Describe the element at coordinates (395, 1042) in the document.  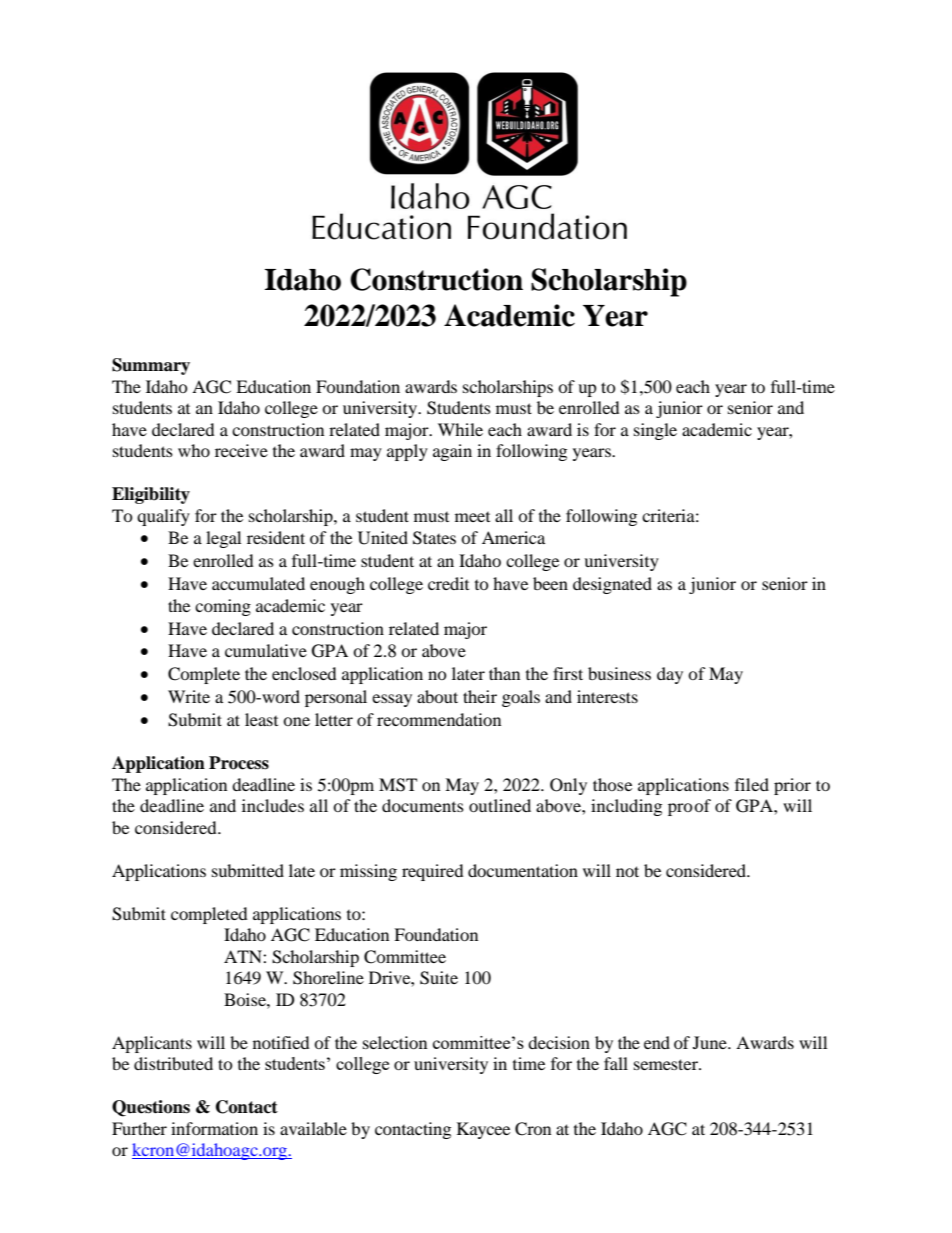
I see `selection` at that location.
